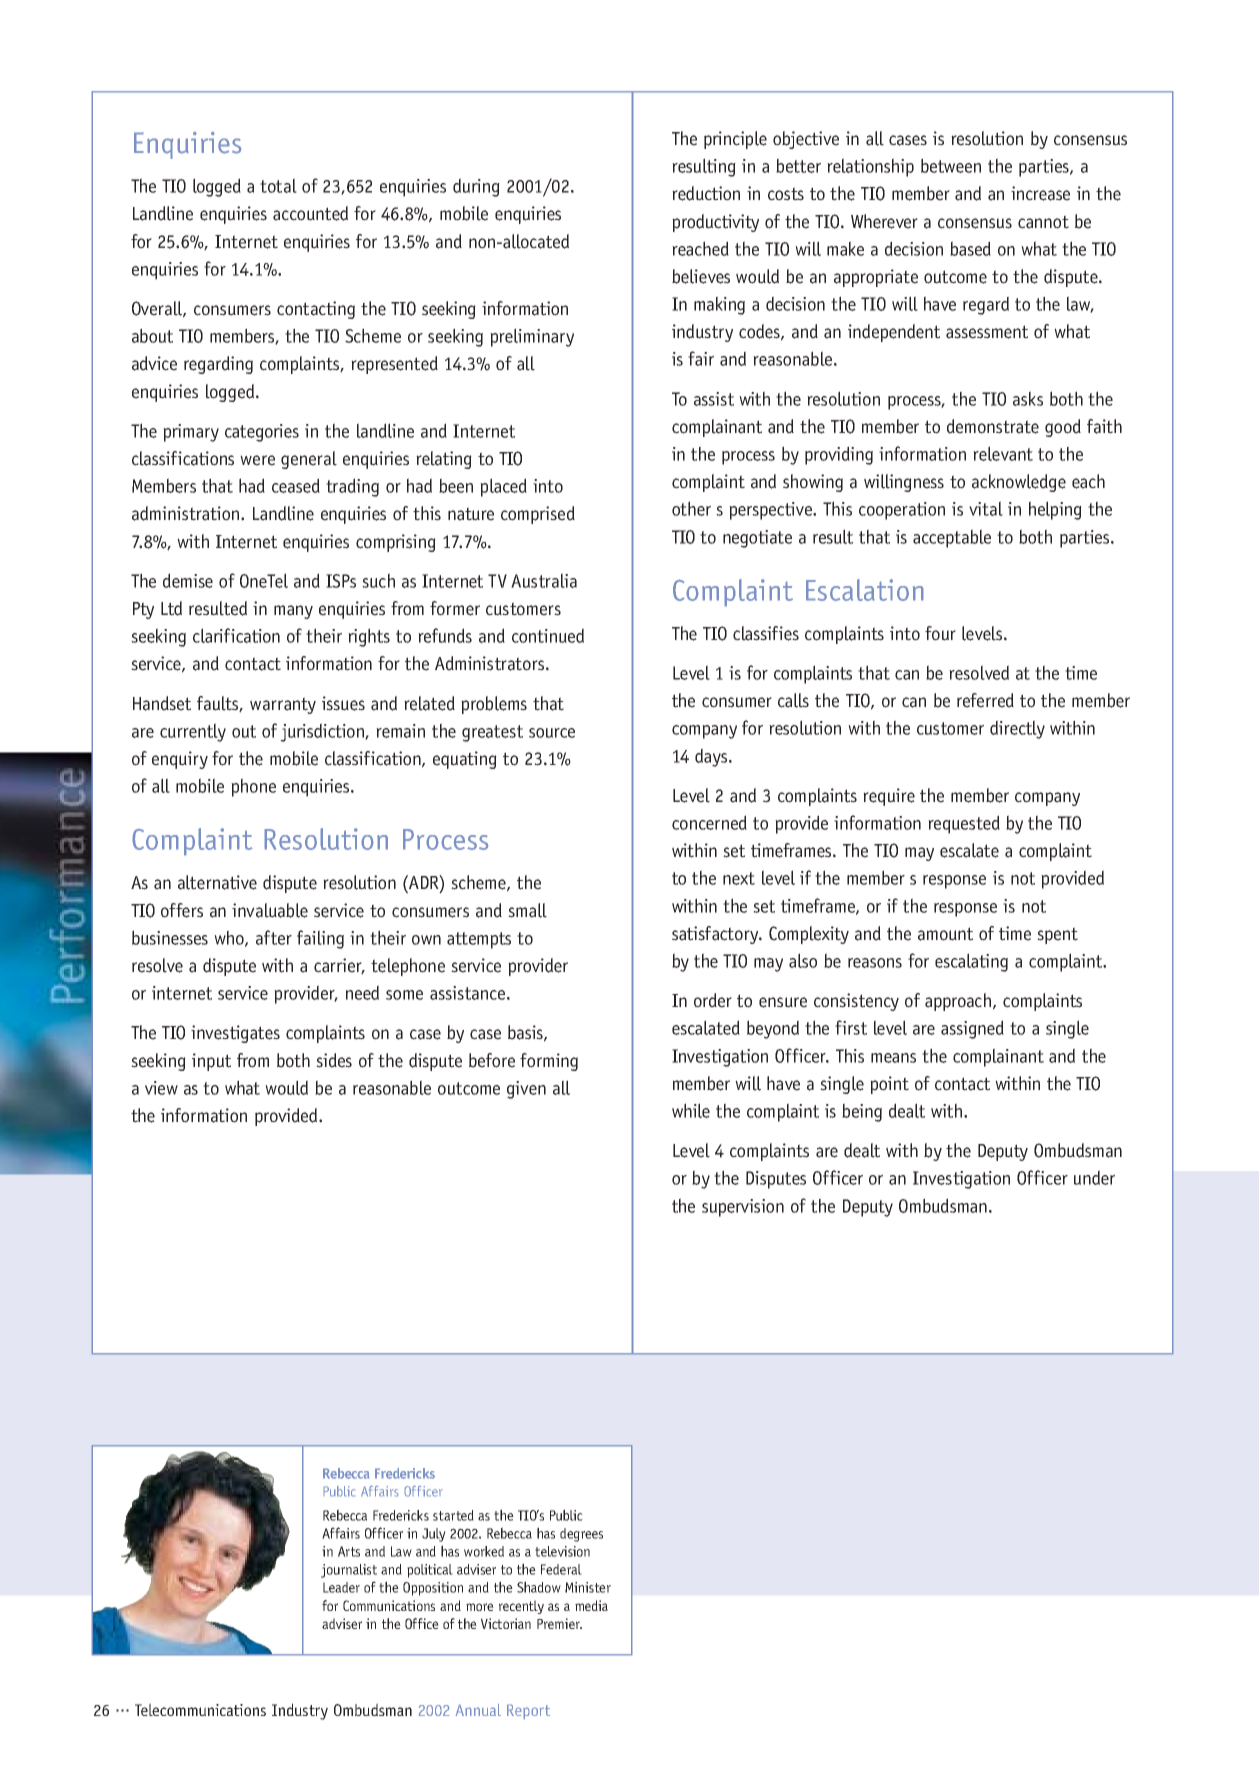 This image has height=1785, width=1259. I want to click on media, so click(591, 1605).
